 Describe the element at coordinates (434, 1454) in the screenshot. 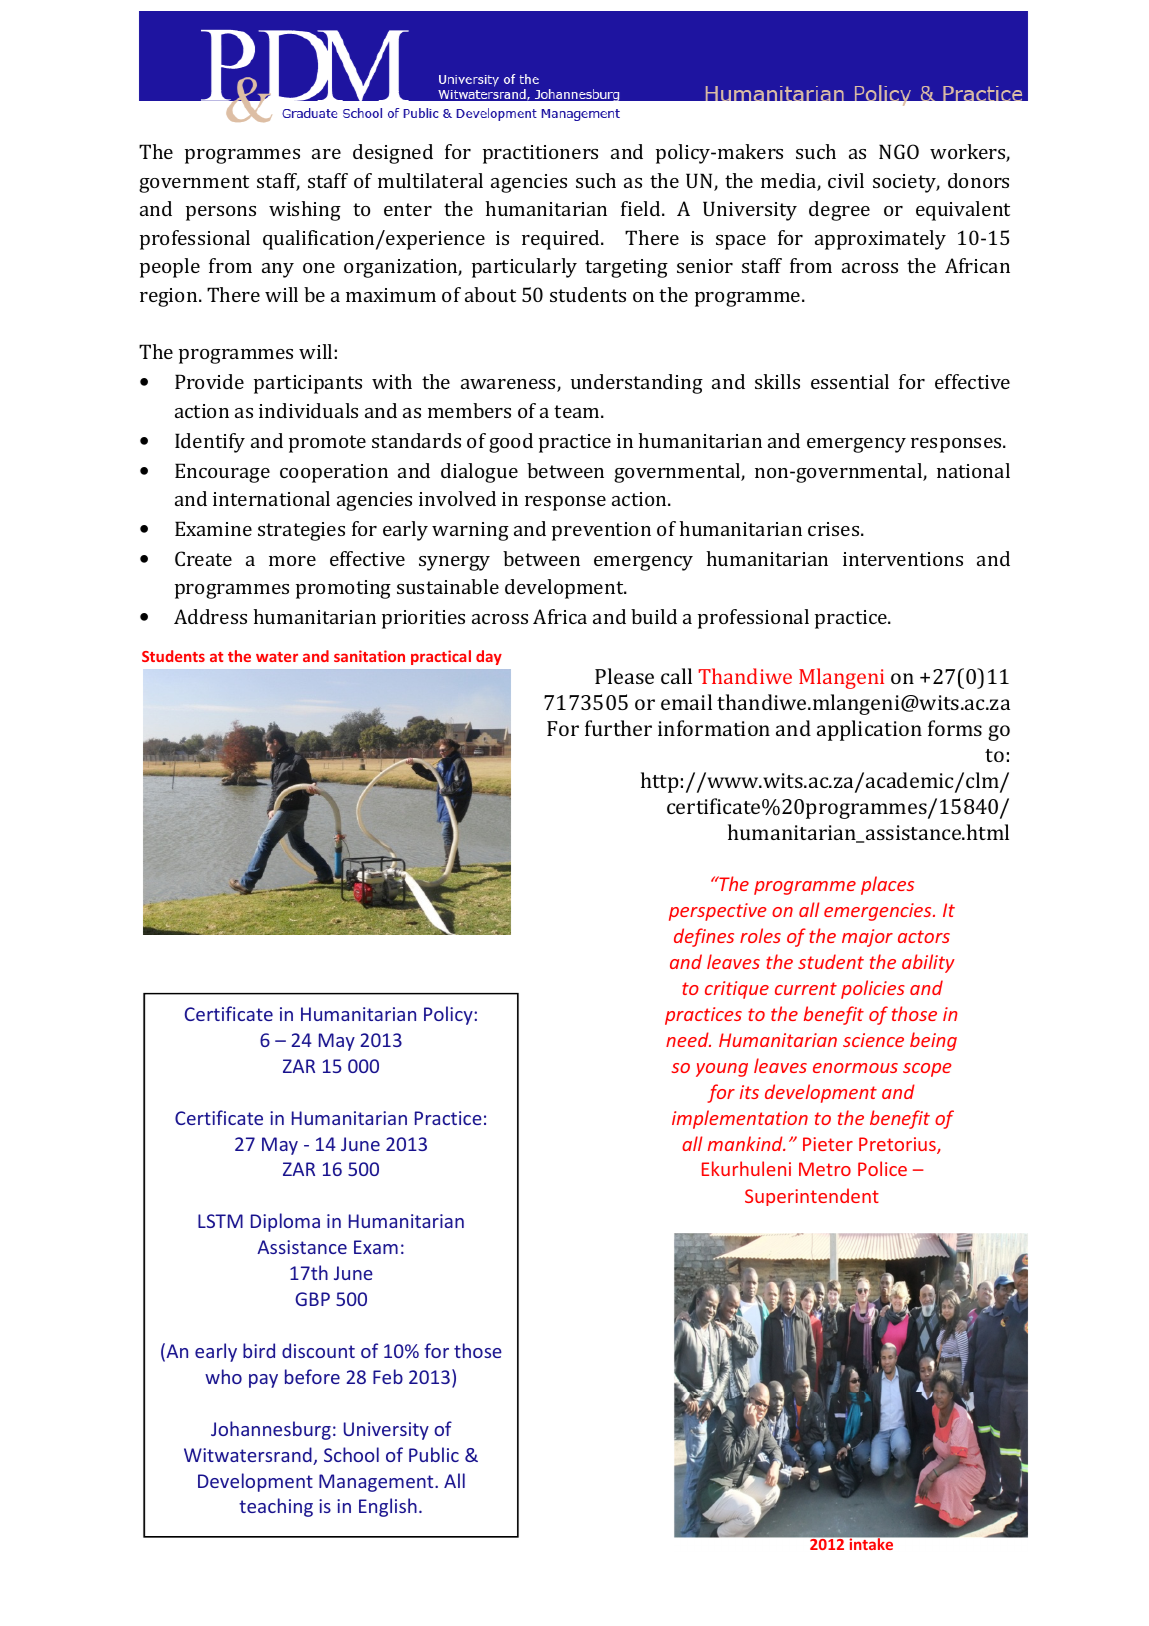

I see `Public` at that location.
